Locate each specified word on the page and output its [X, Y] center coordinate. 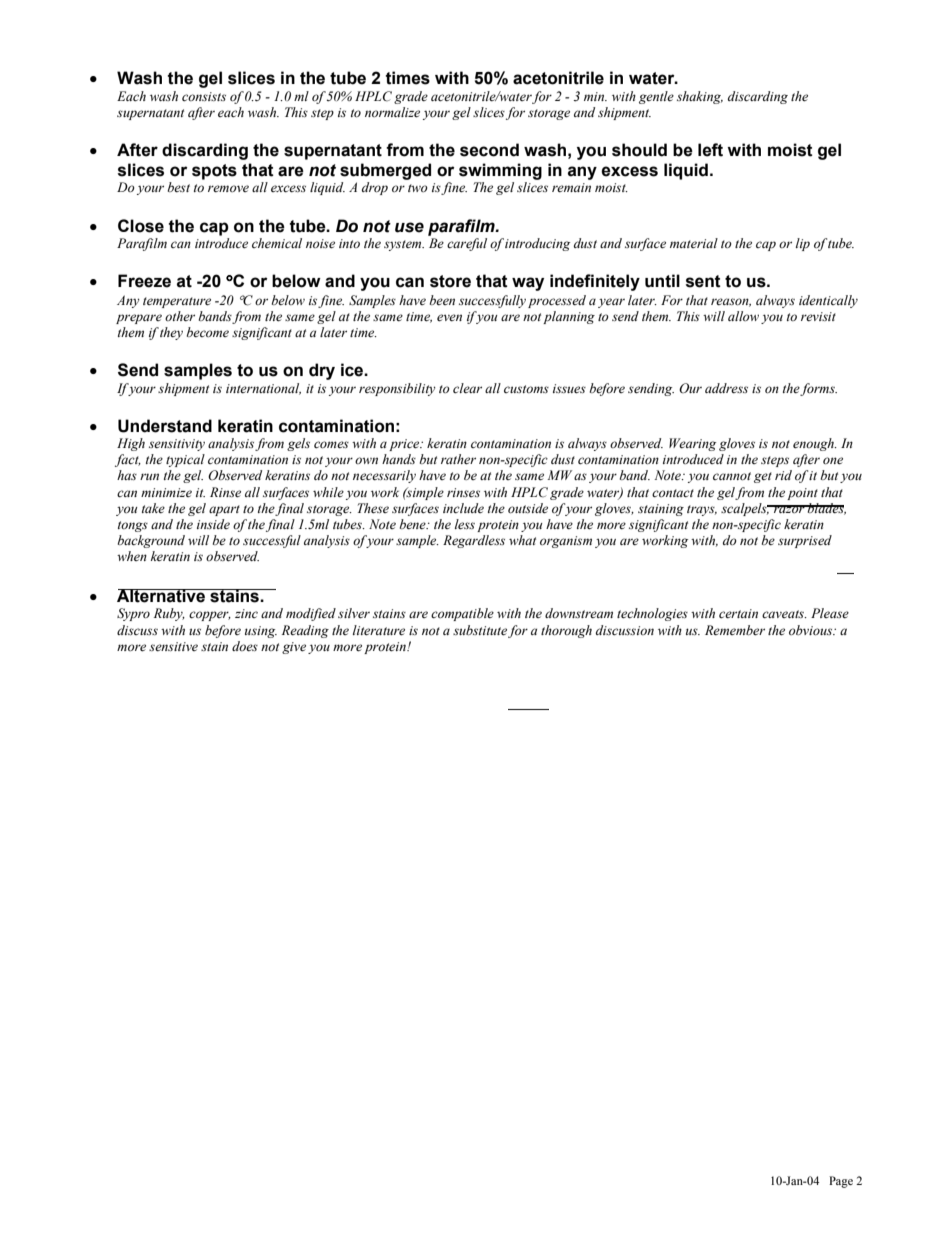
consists [204, 97]
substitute [480, 630]
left [710, 150]
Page [841, 1182]
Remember [735, 630]
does [245, 646]
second [489, 150]
